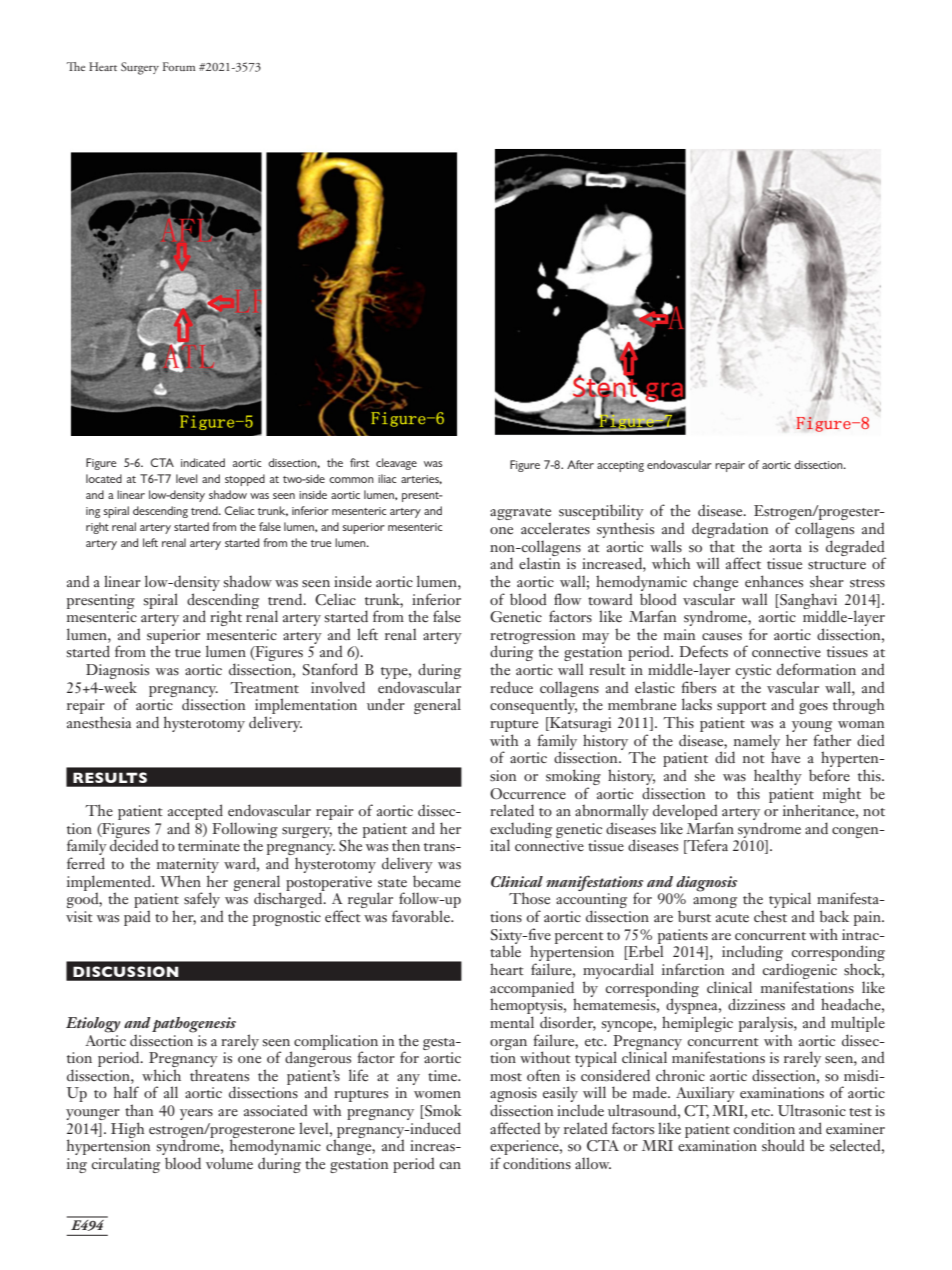  I want to click on Forum, so click(179, 66).
